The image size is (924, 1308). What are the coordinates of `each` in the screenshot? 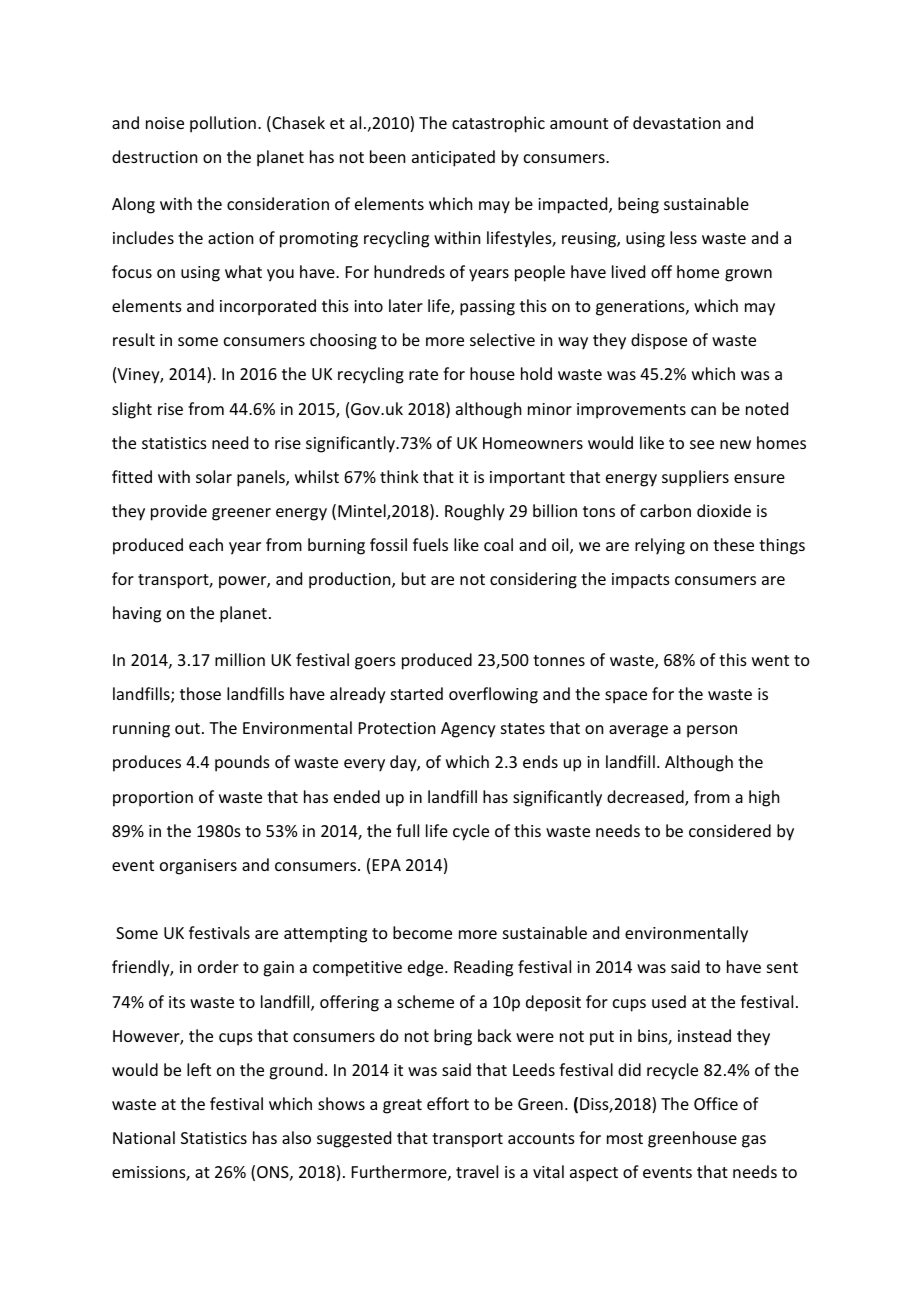 It's located at (206, 544).
